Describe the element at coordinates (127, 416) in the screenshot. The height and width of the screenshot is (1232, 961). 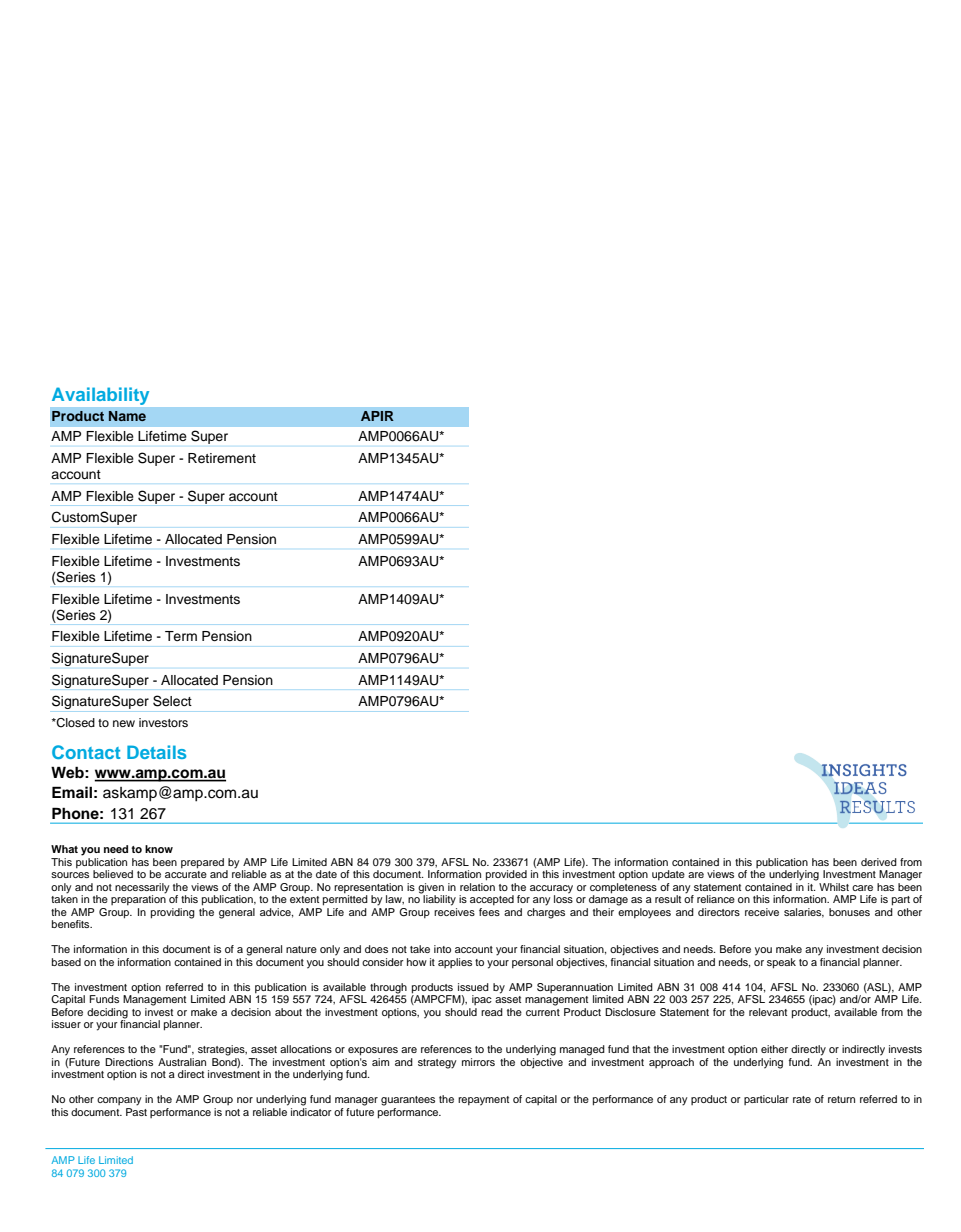
I see `Name` at that location.
